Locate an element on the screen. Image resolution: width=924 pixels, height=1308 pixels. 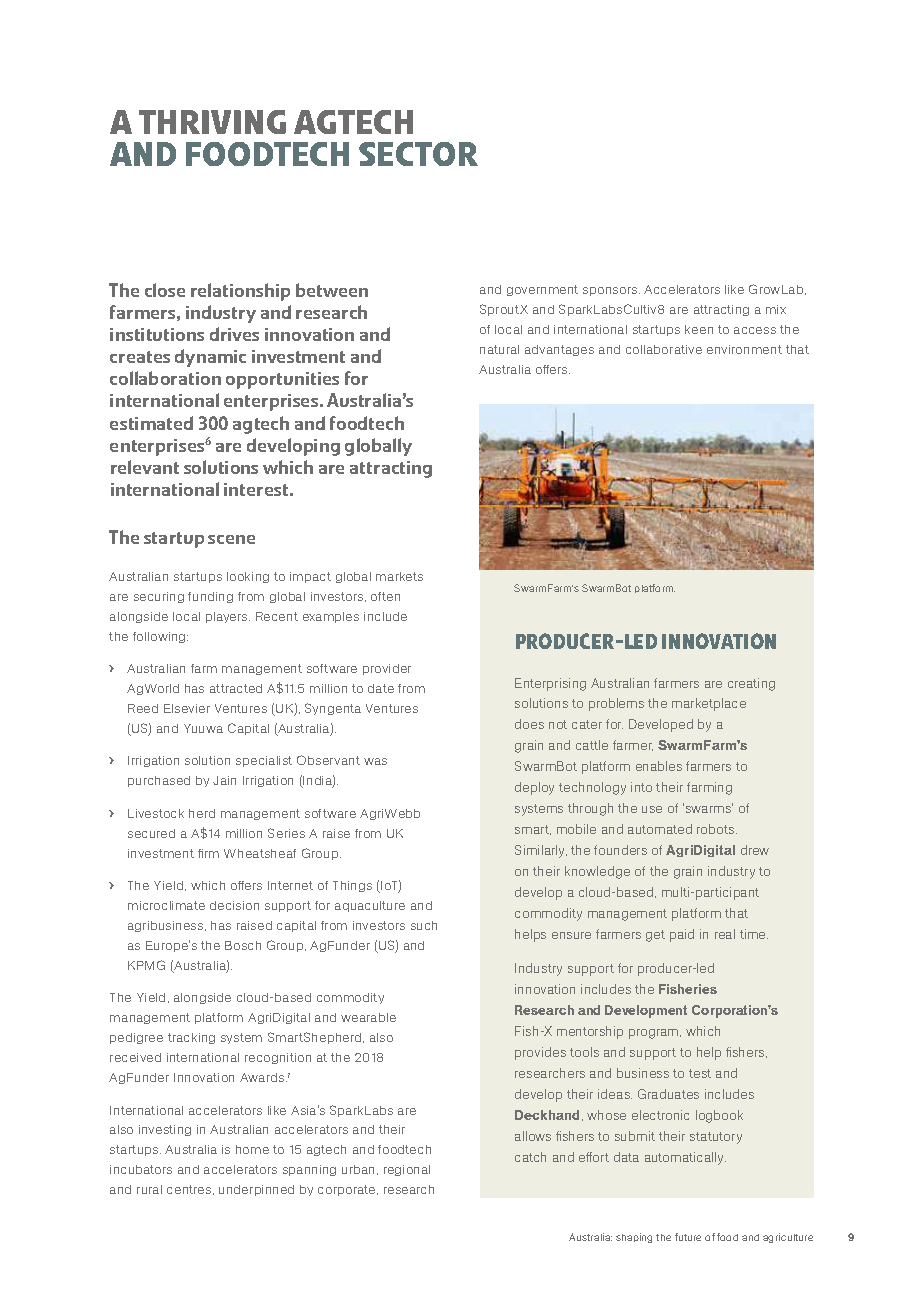
tracking is located at coordinates (191, 1038).
